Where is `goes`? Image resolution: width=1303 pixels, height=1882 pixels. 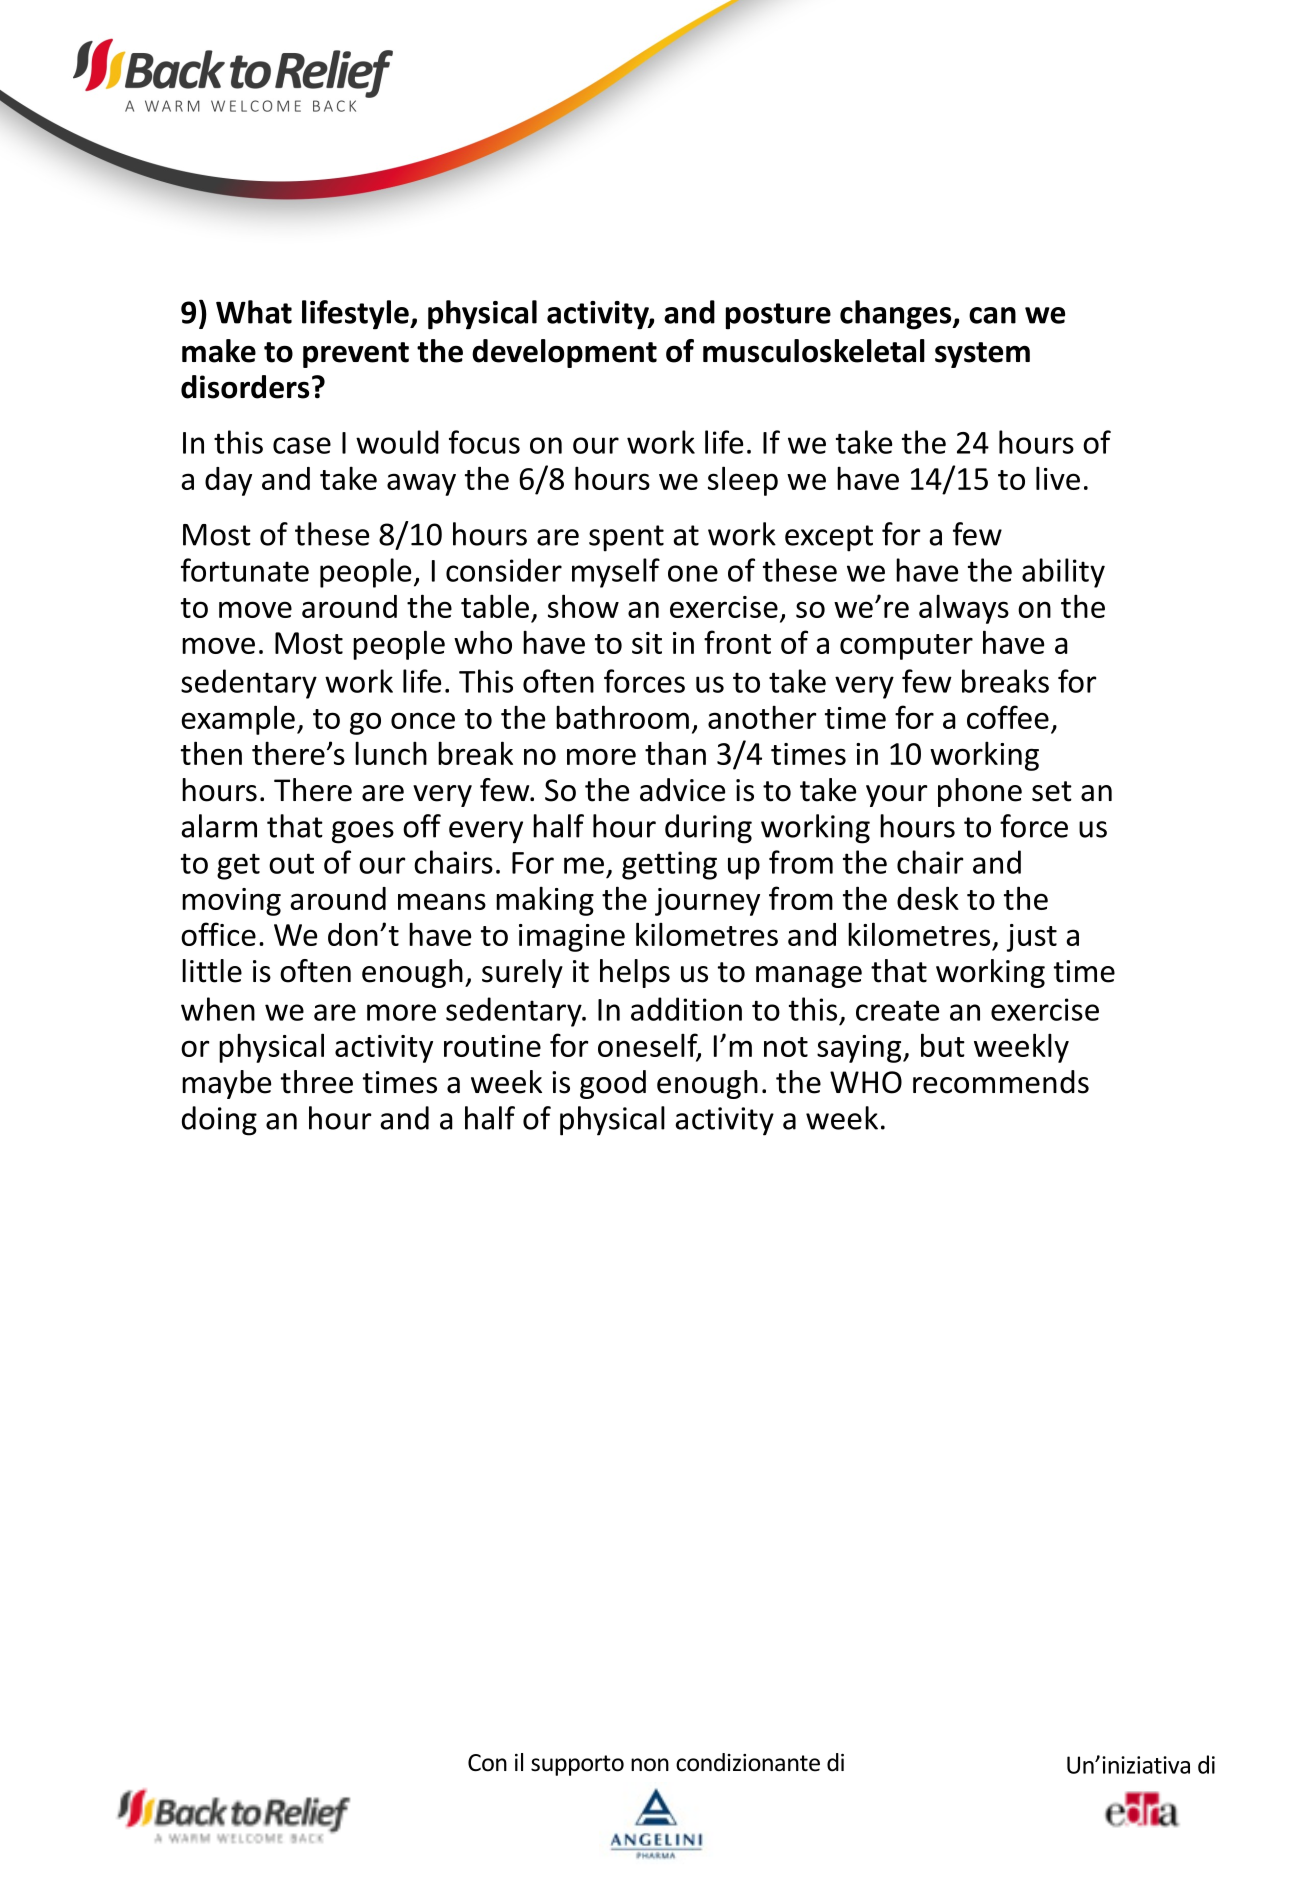 goes is located at coordinates (363, 832).
